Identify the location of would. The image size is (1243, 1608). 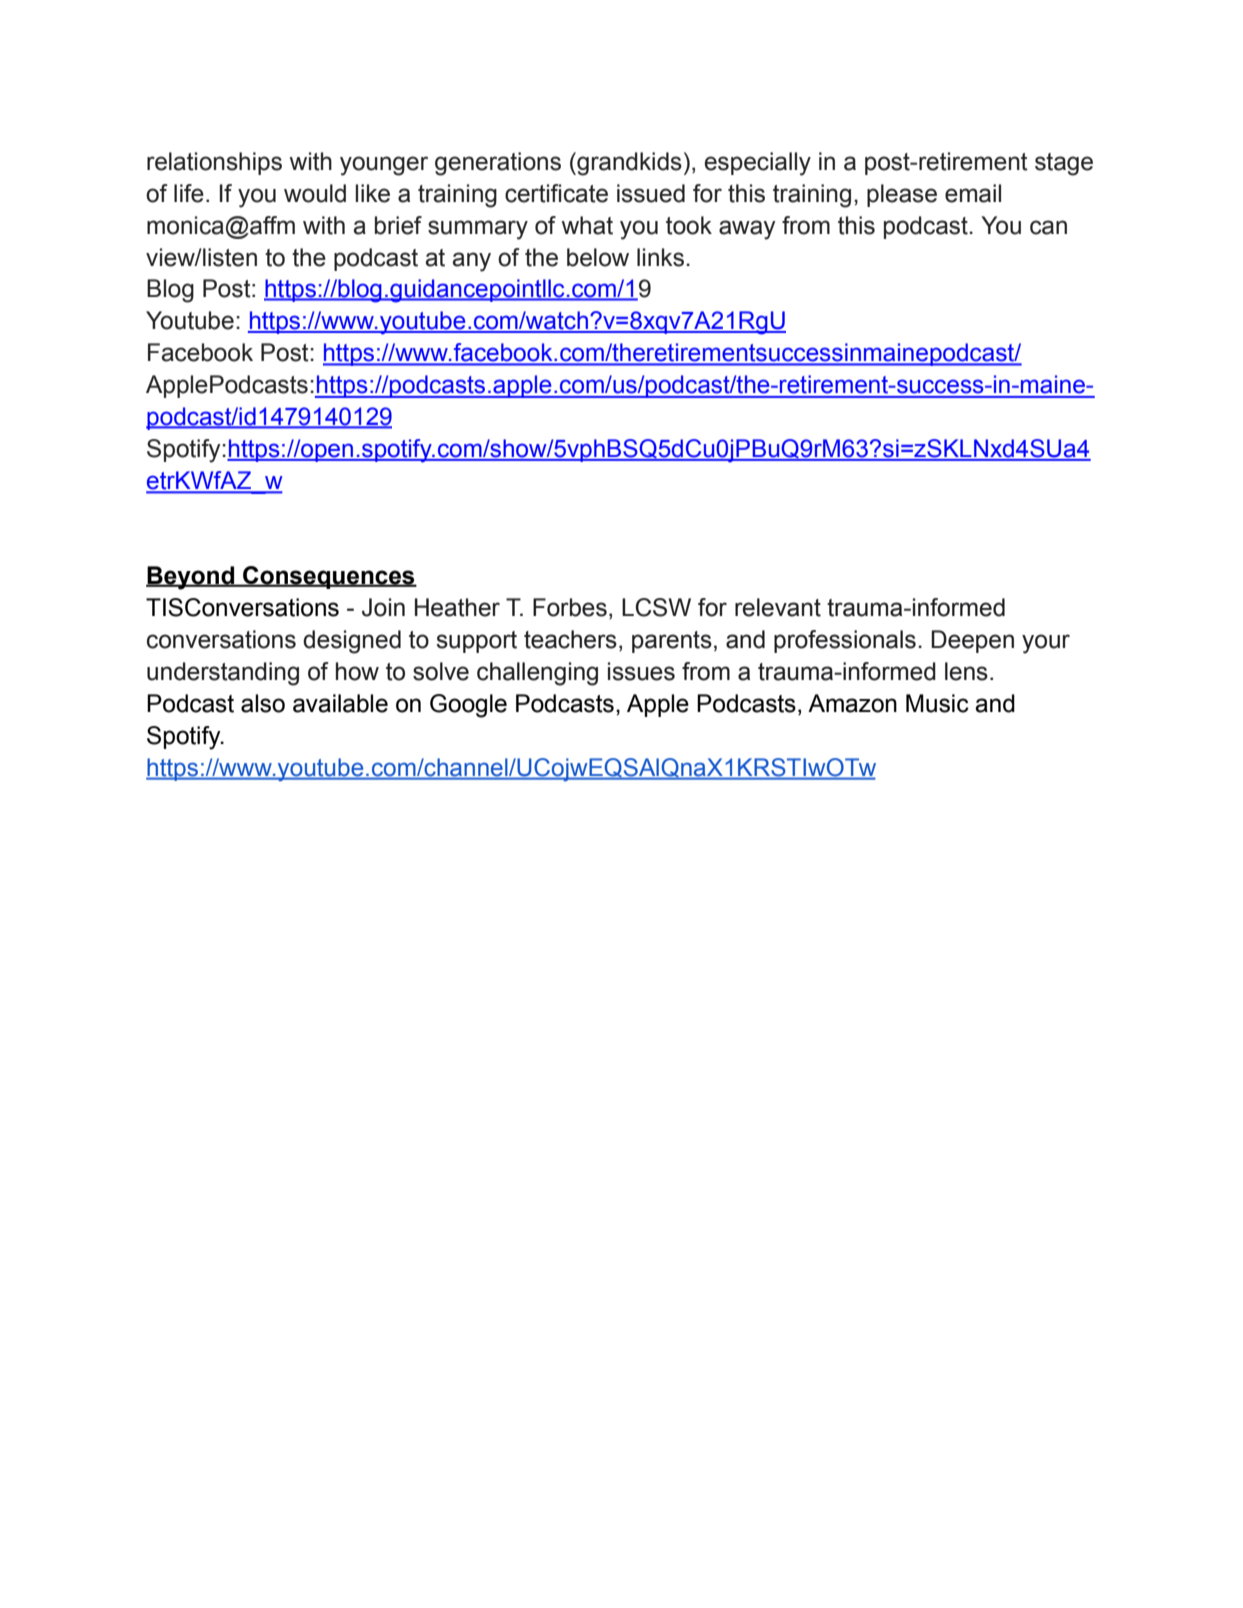
(315, 193).
